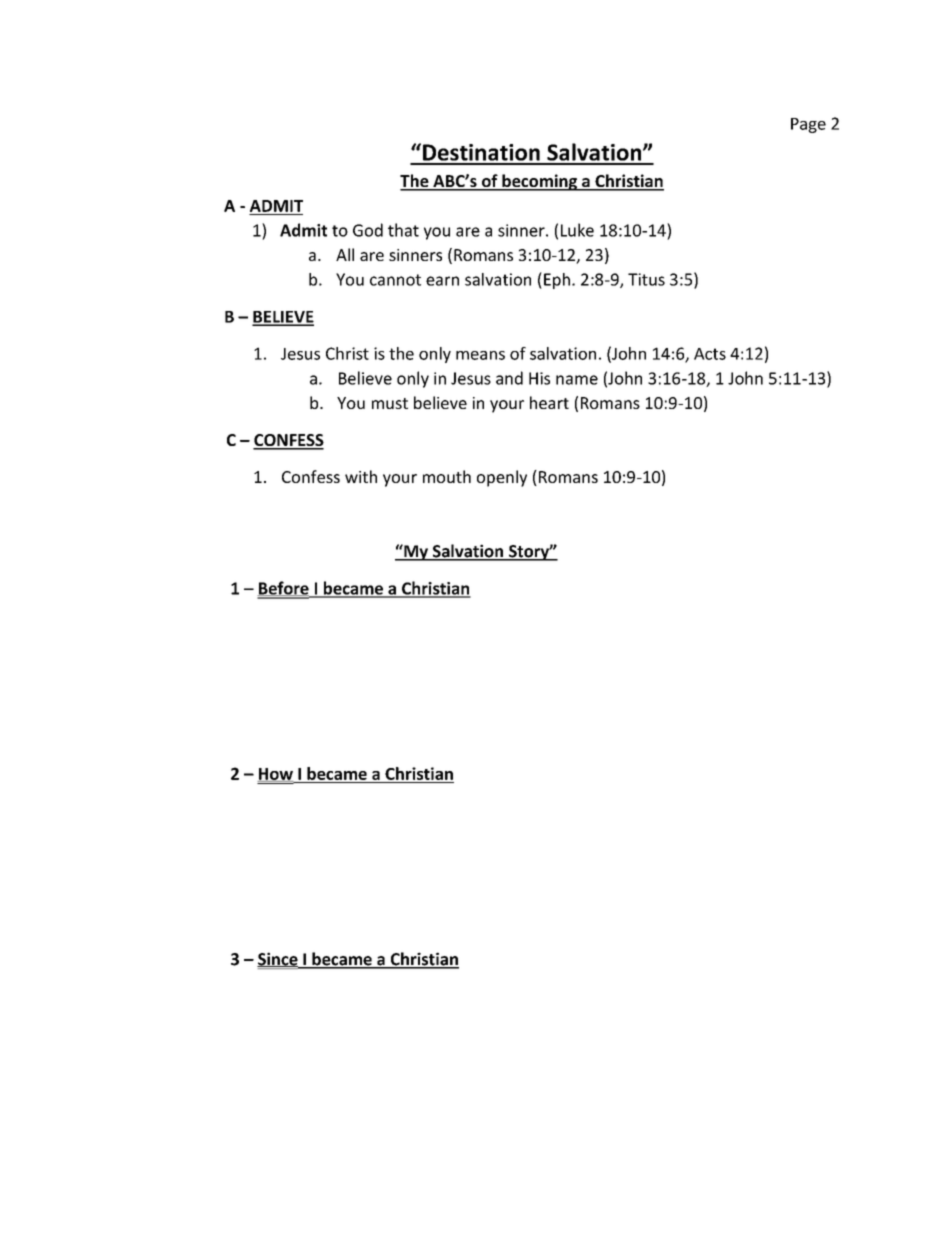 The height and width of the page is (1233, 952). I want to click on Acts, so click(710, 354).
